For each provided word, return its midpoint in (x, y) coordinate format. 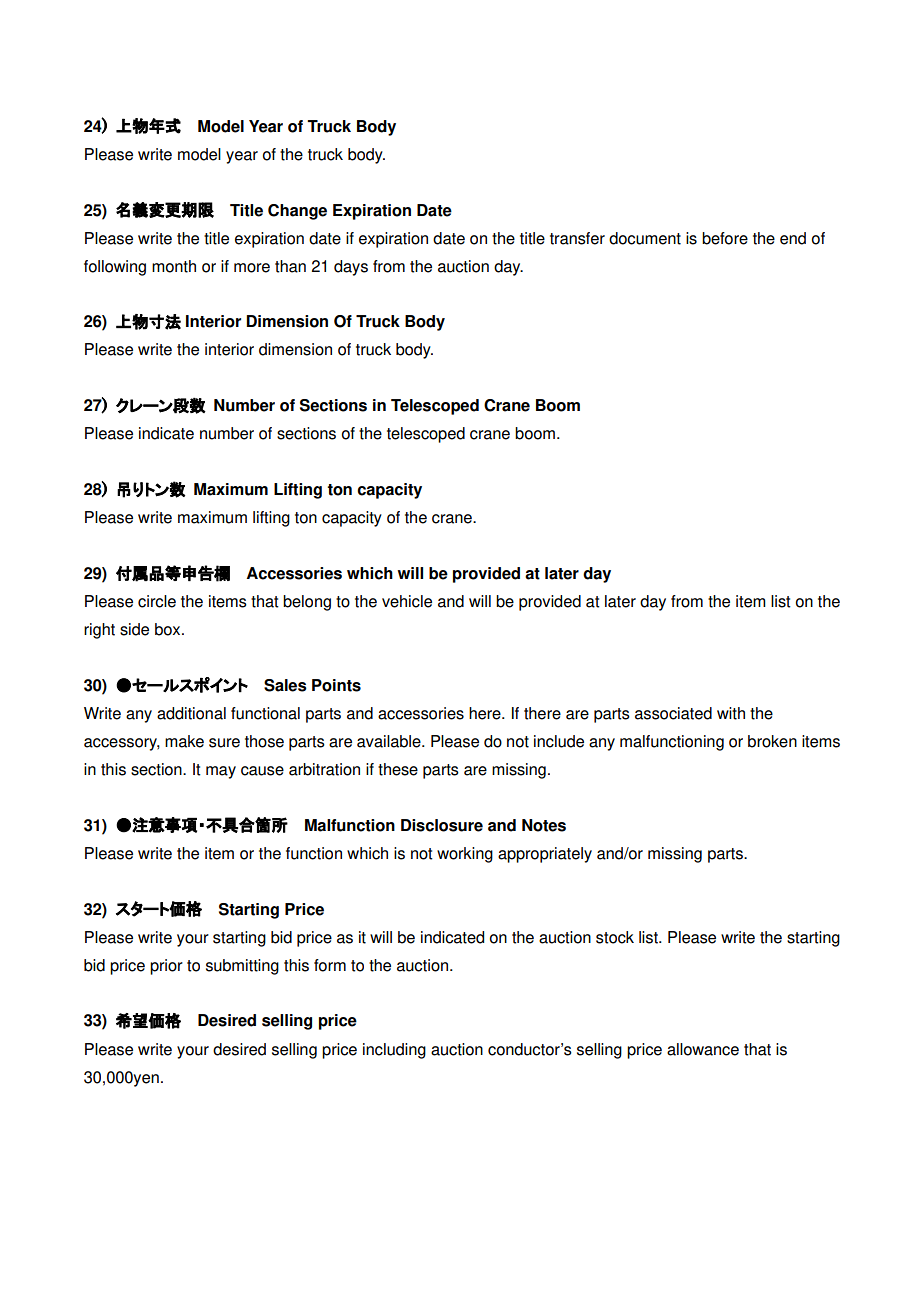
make (184, 741)
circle (157, 601)
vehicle (407, 601)
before (725, 238)
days (351, 268)
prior (166, 967)
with (731, 713)
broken (772, 741)
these (398, 769)
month (174, 266)
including (394, 1051)
